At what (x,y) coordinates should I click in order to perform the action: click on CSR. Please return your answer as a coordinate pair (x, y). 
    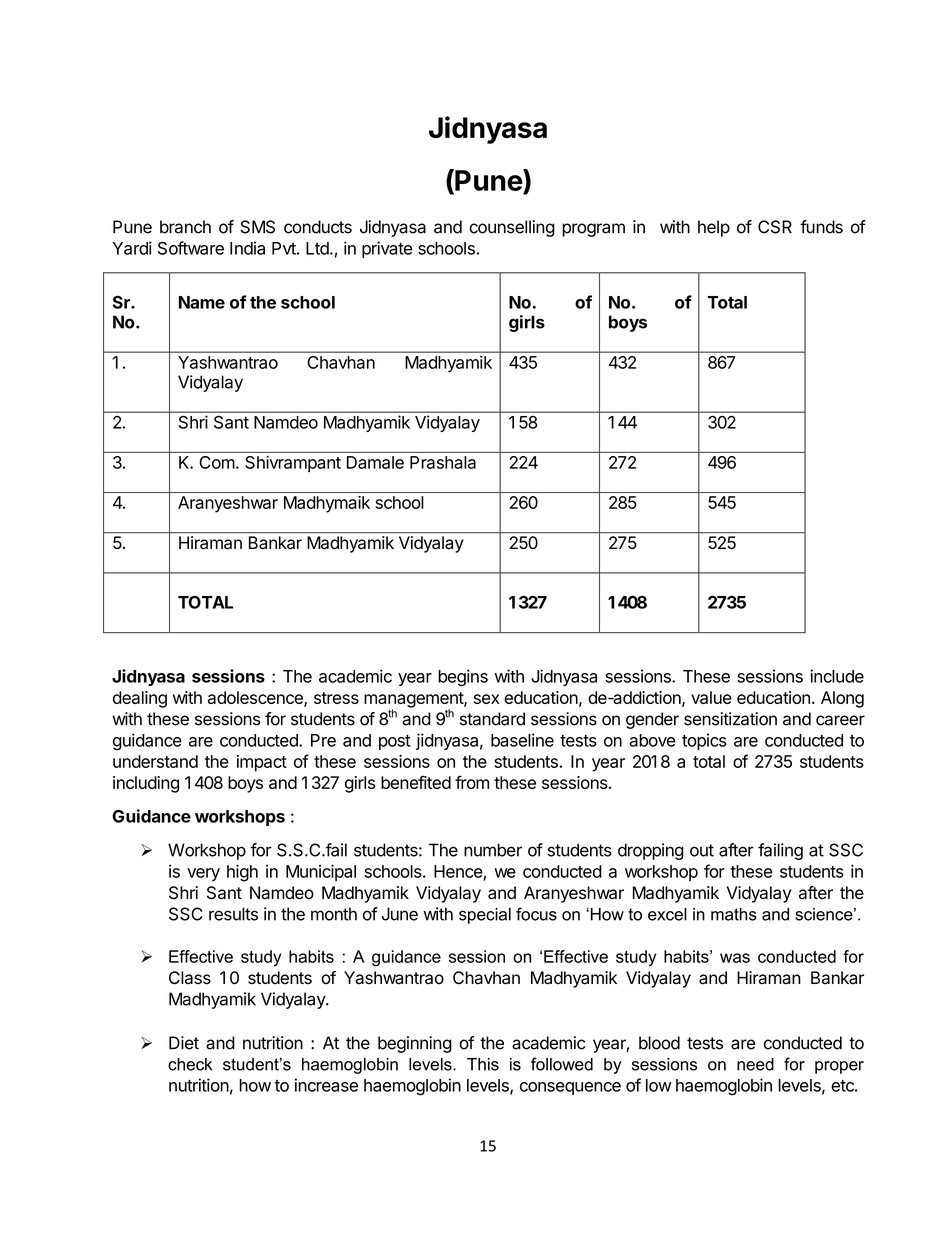
    Looking at the image, I should click on (775, 227).
